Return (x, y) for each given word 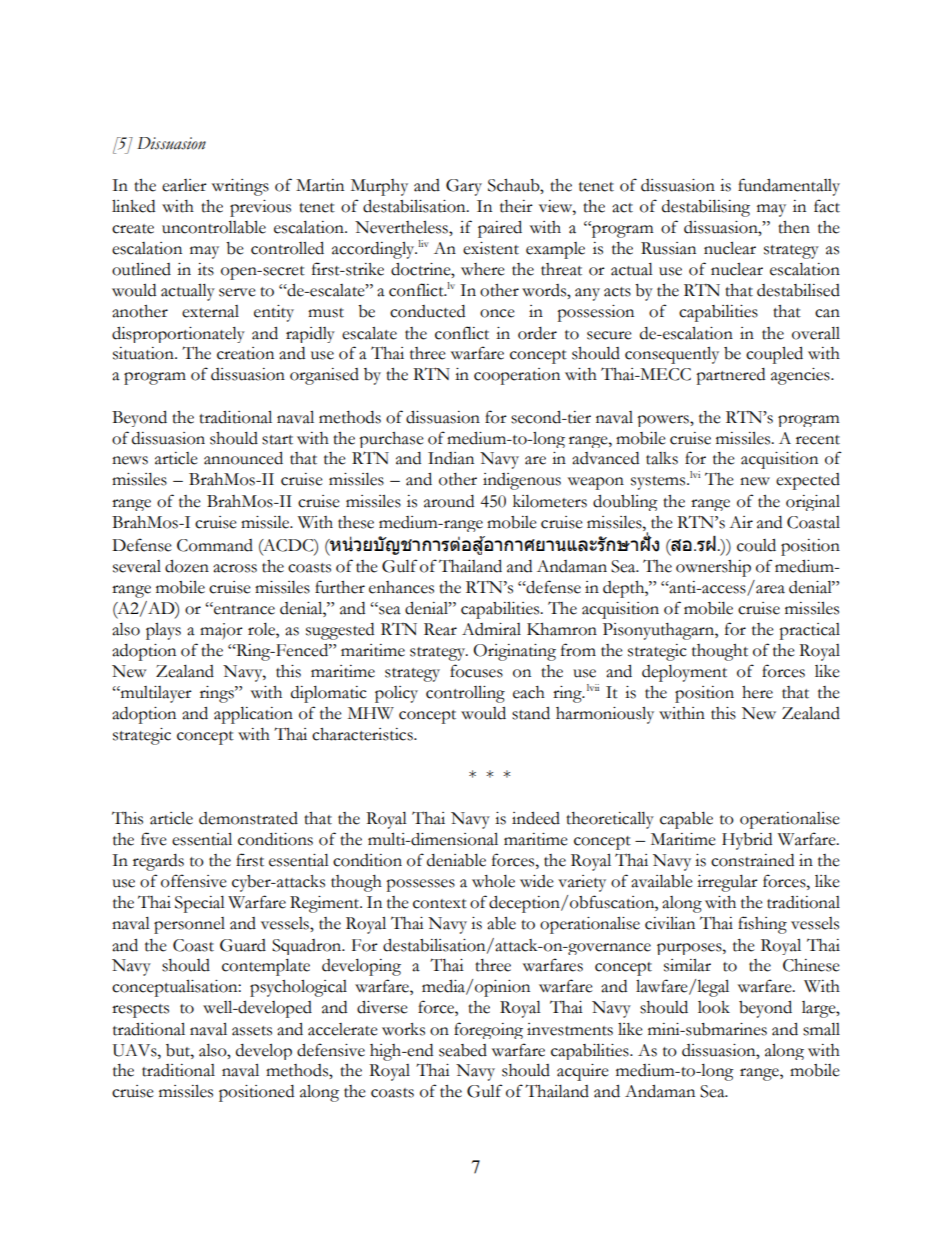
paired (500, 229)
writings (240, 187)
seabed (463, 1050)
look (714, 1007)
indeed (536, 818)
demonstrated (248, 818)
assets (252, 1031)
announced (243, 458)
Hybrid (747, 841)
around (449, 501)
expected (808, 481)
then (794, 227)
